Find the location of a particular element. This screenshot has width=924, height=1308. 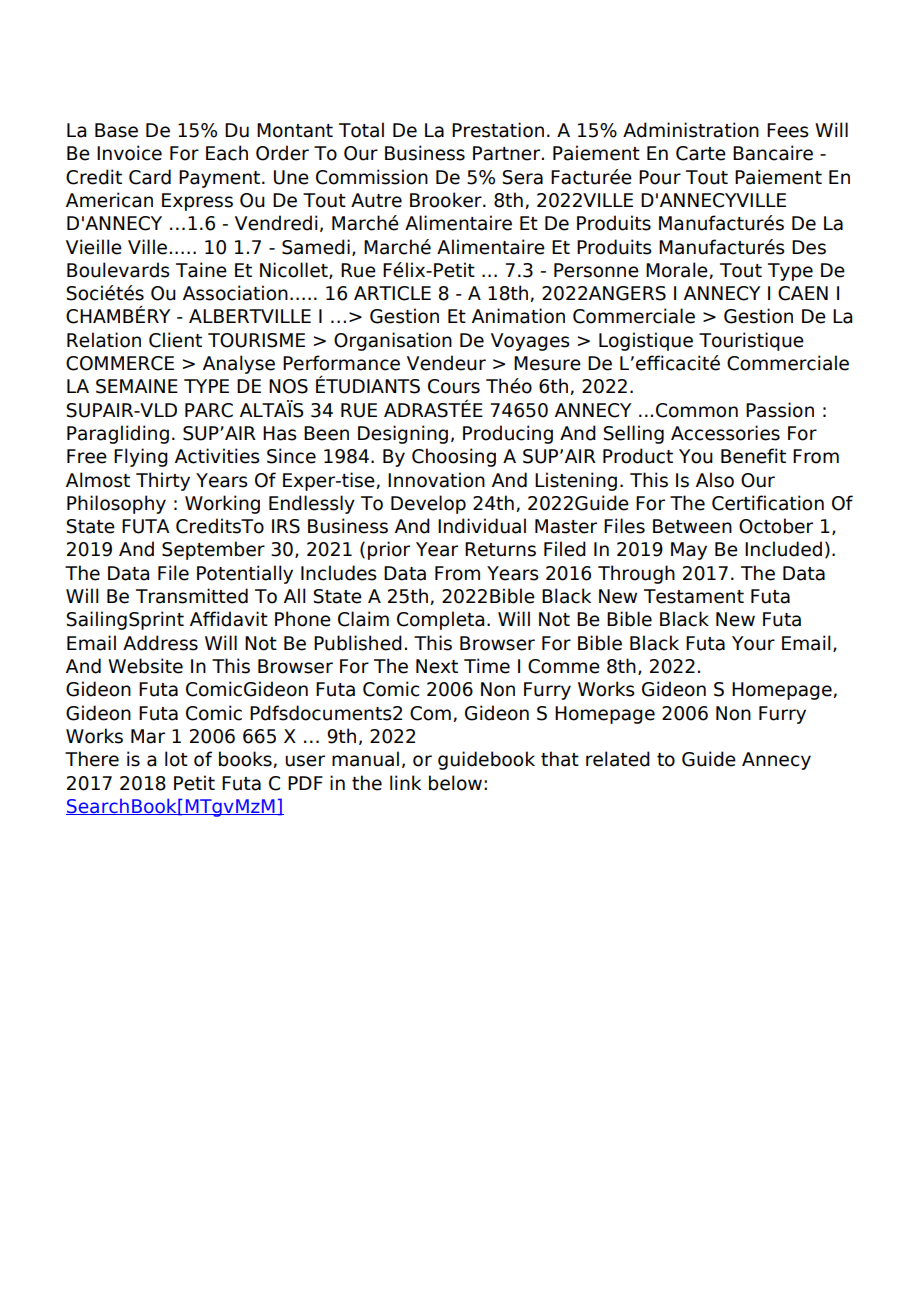

Benefit is located at coordinates (753, 456).
